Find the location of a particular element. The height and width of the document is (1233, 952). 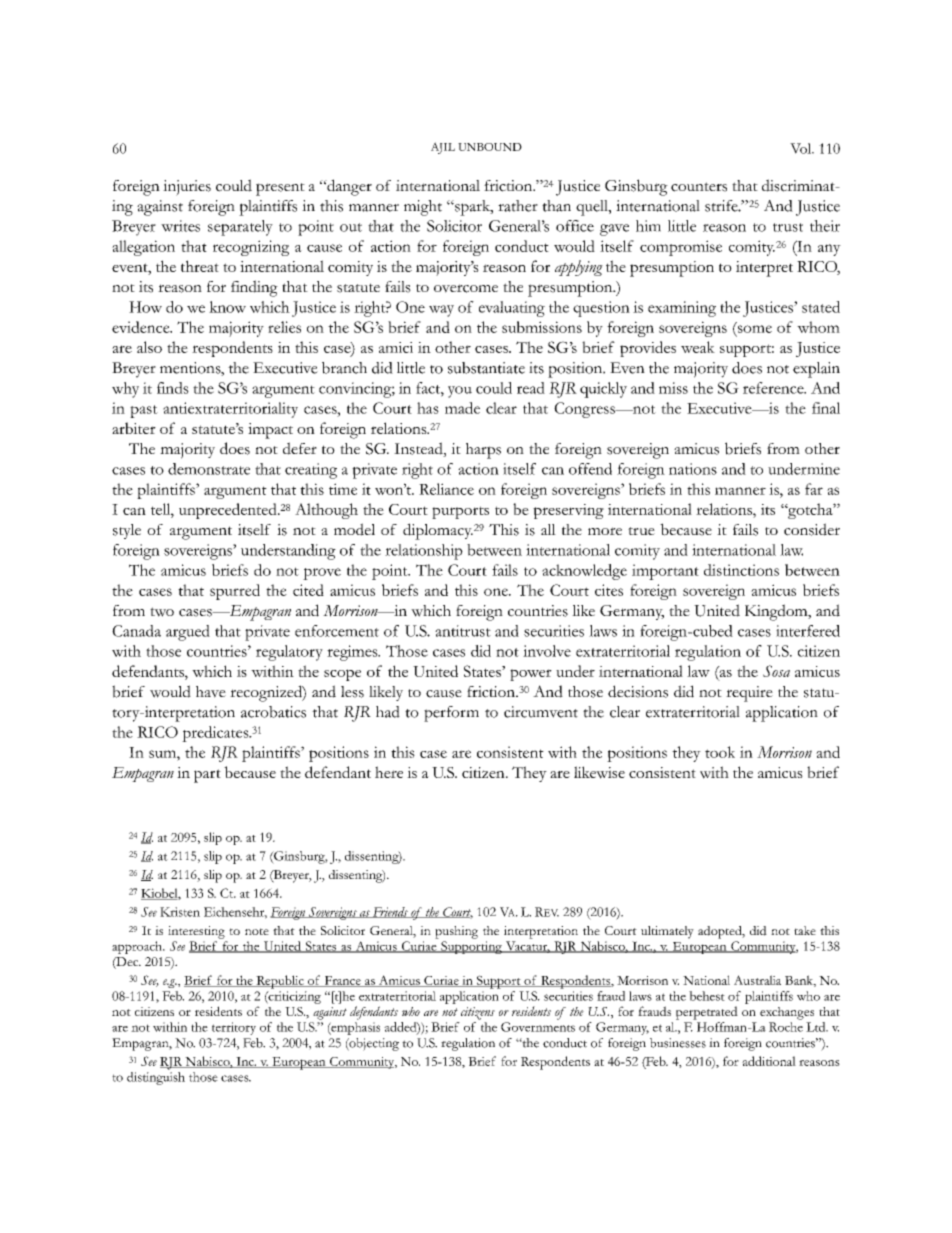

additional is located at coordinates (769, 1061).
